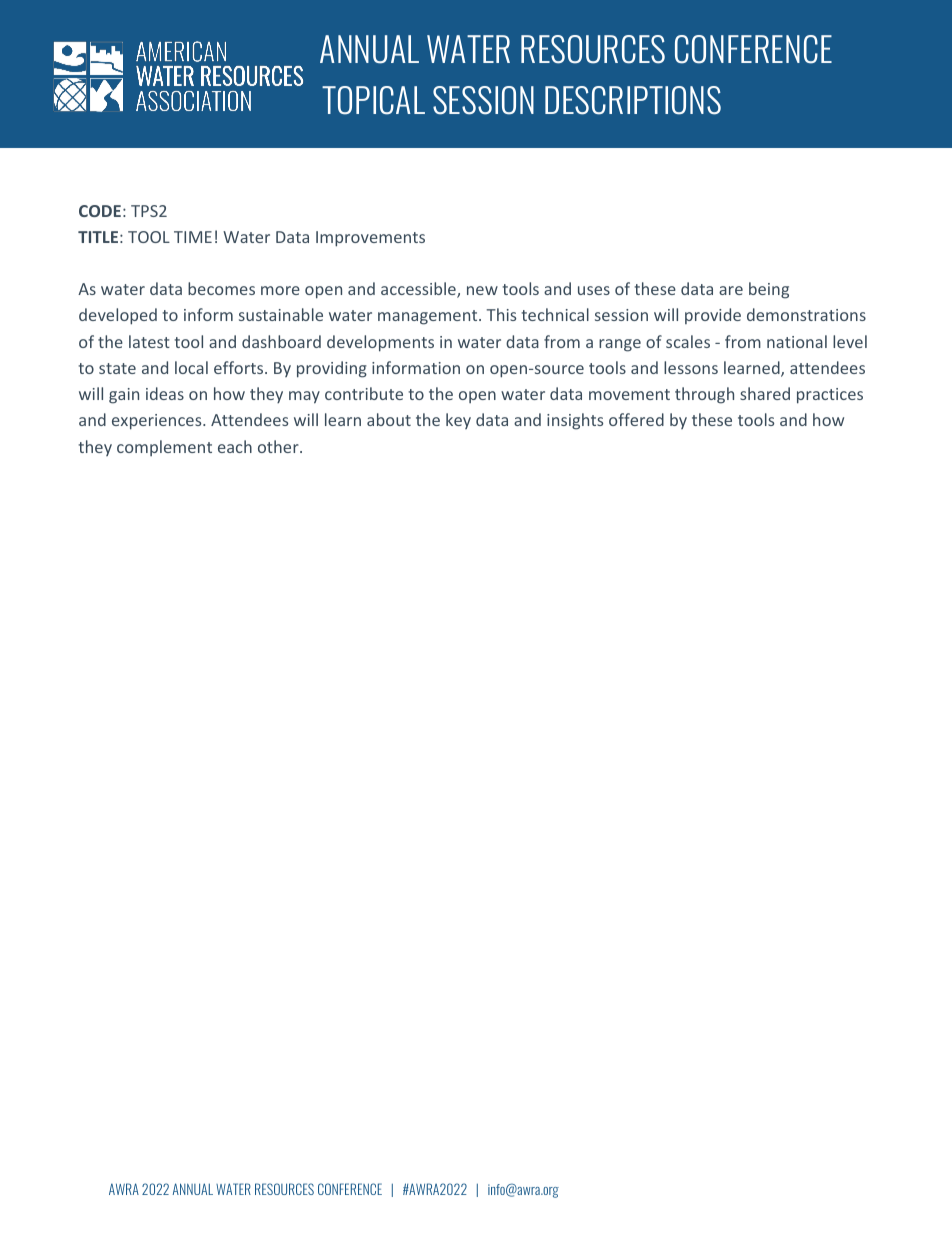 The width and height of the image is (952, 1233). Describe the element at coordinates (482, 290) in the image. I see `new` at that location.
